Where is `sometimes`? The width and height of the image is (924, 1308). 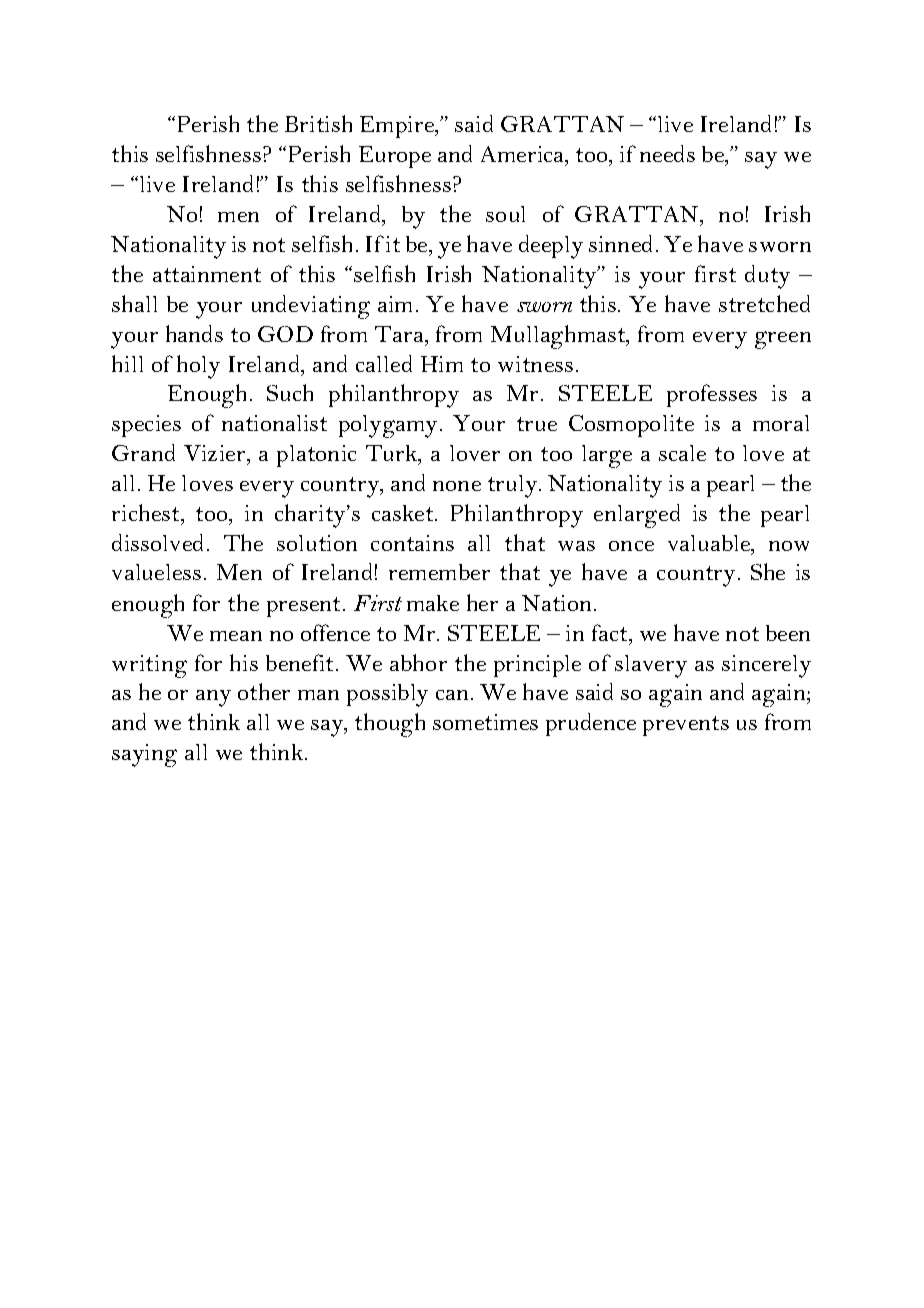
sometimes is located at coordinates (485, 722).
